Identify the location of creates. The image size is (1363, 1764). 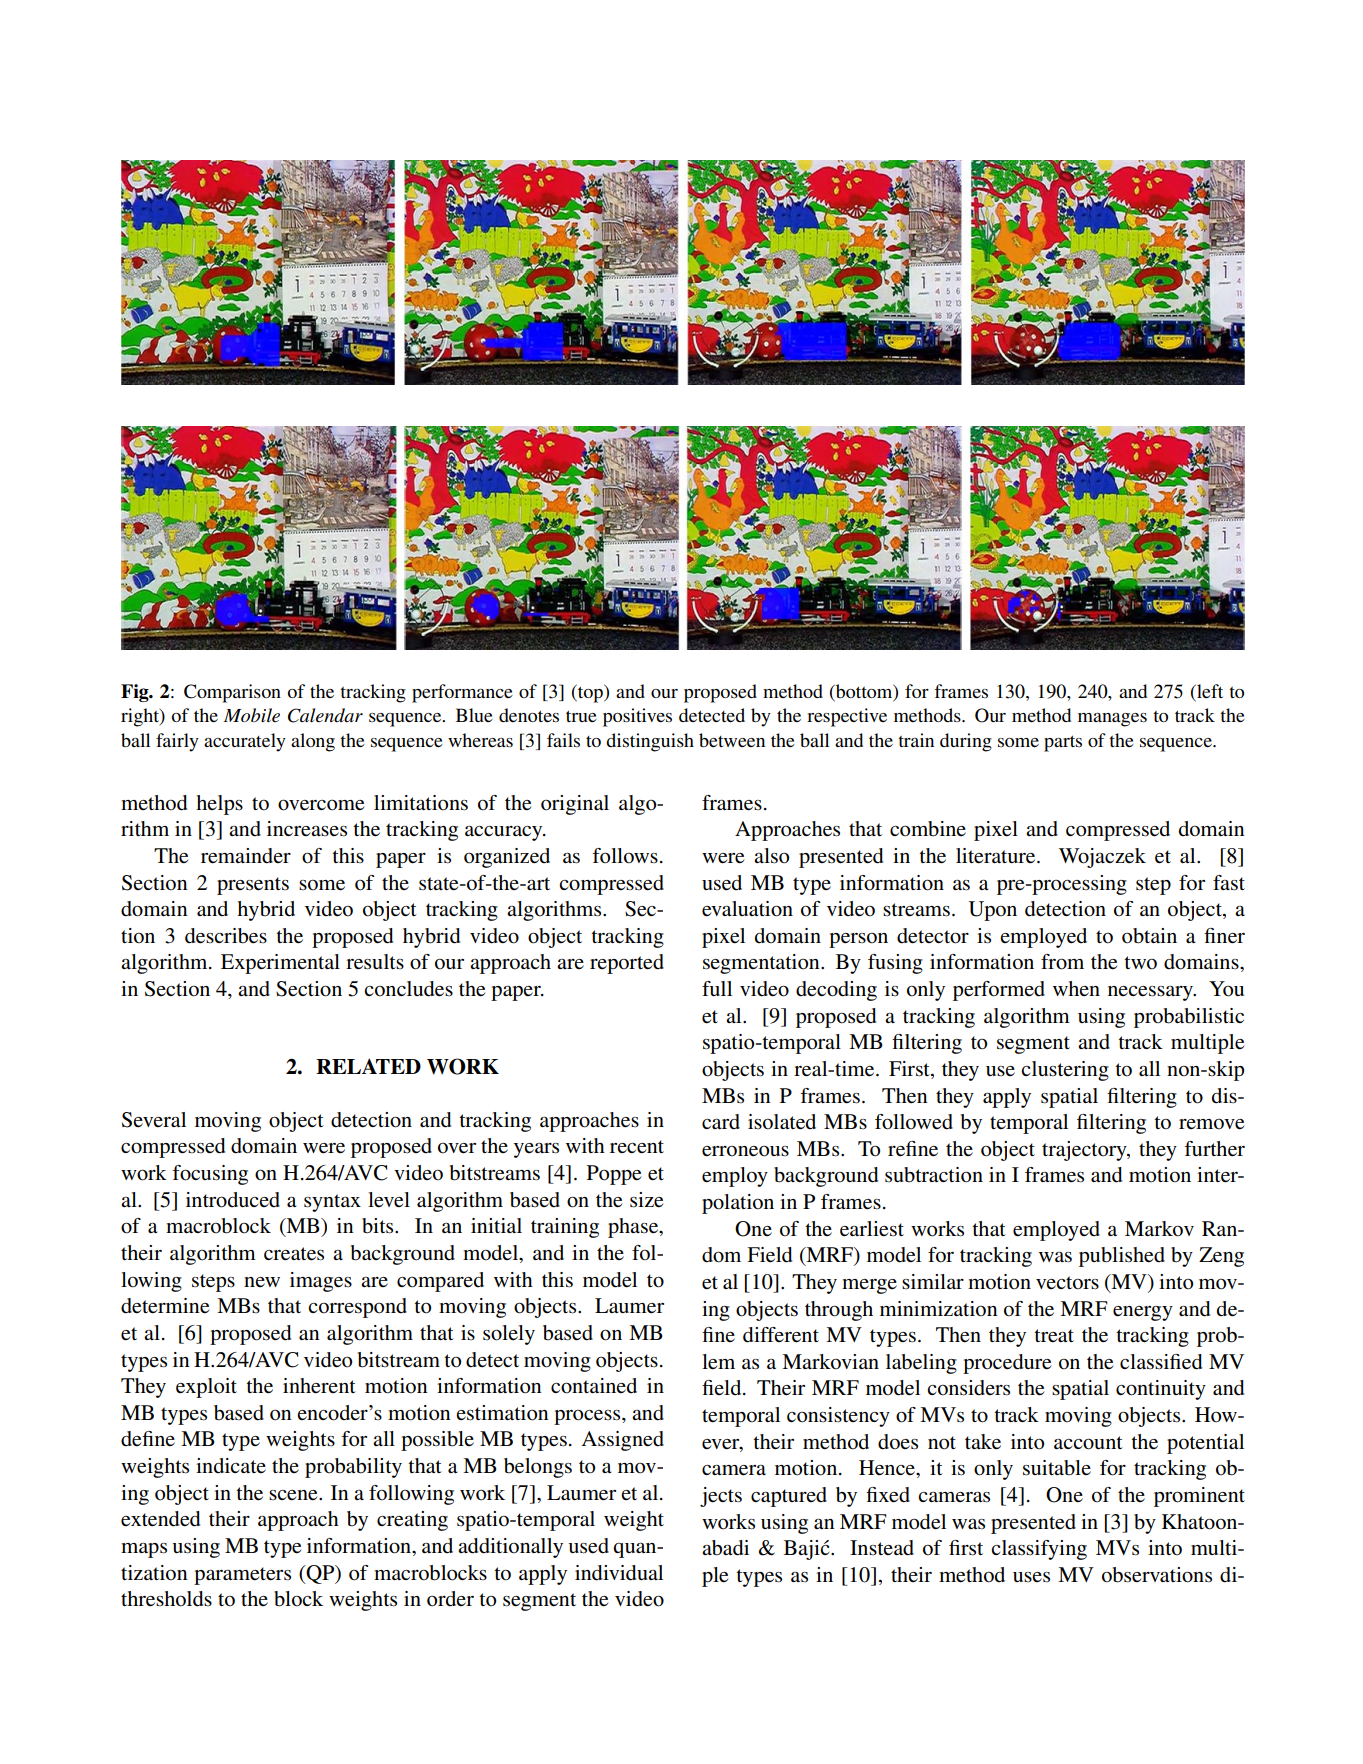
(294, 1254).
